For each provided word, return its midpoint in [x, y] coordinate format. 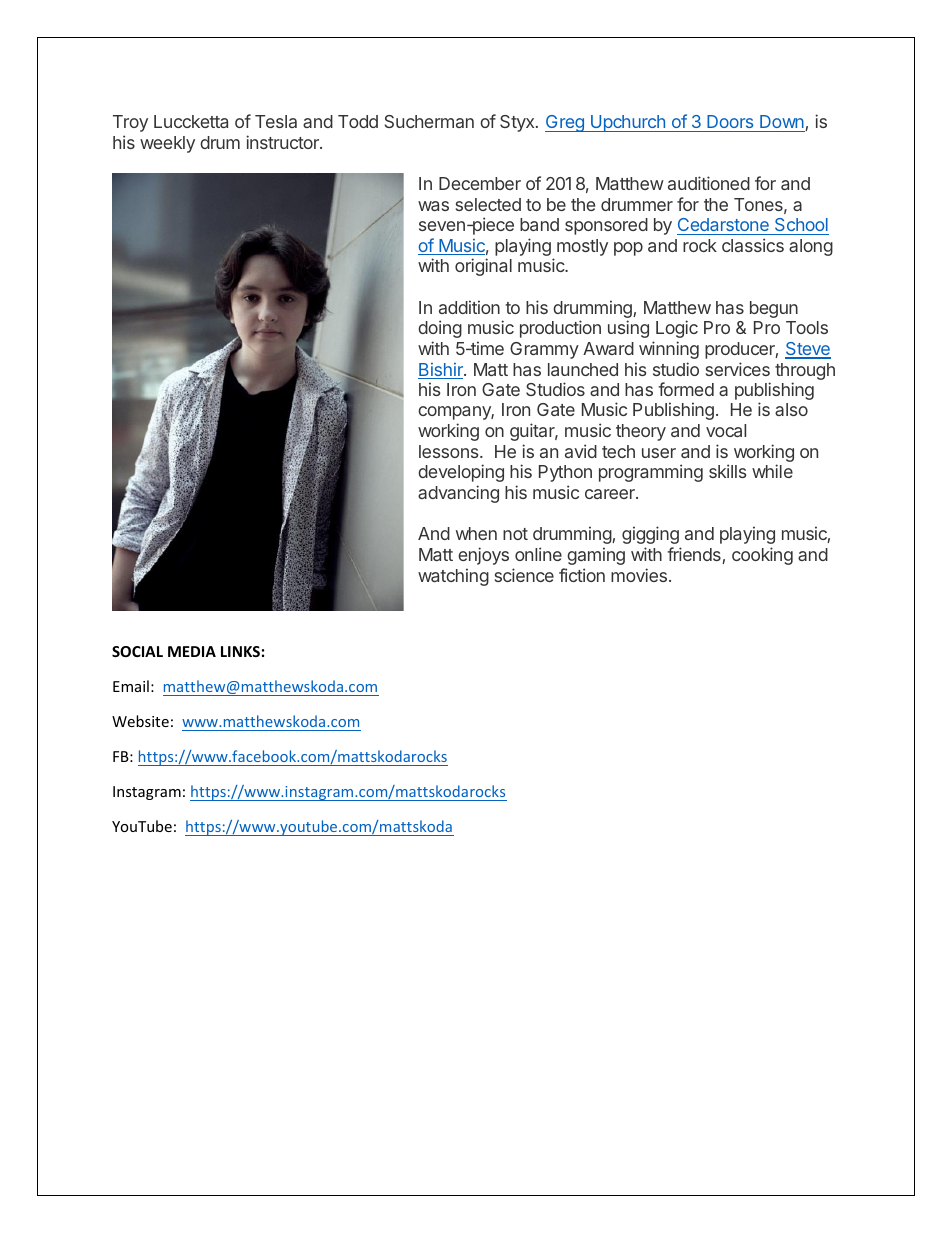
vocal [726, 430]
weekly [167, 144]
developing [461, 473]
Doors [730, 123]
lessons [450, 451]
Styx [518, 123]
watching [453, 577]
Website [140, 721]
